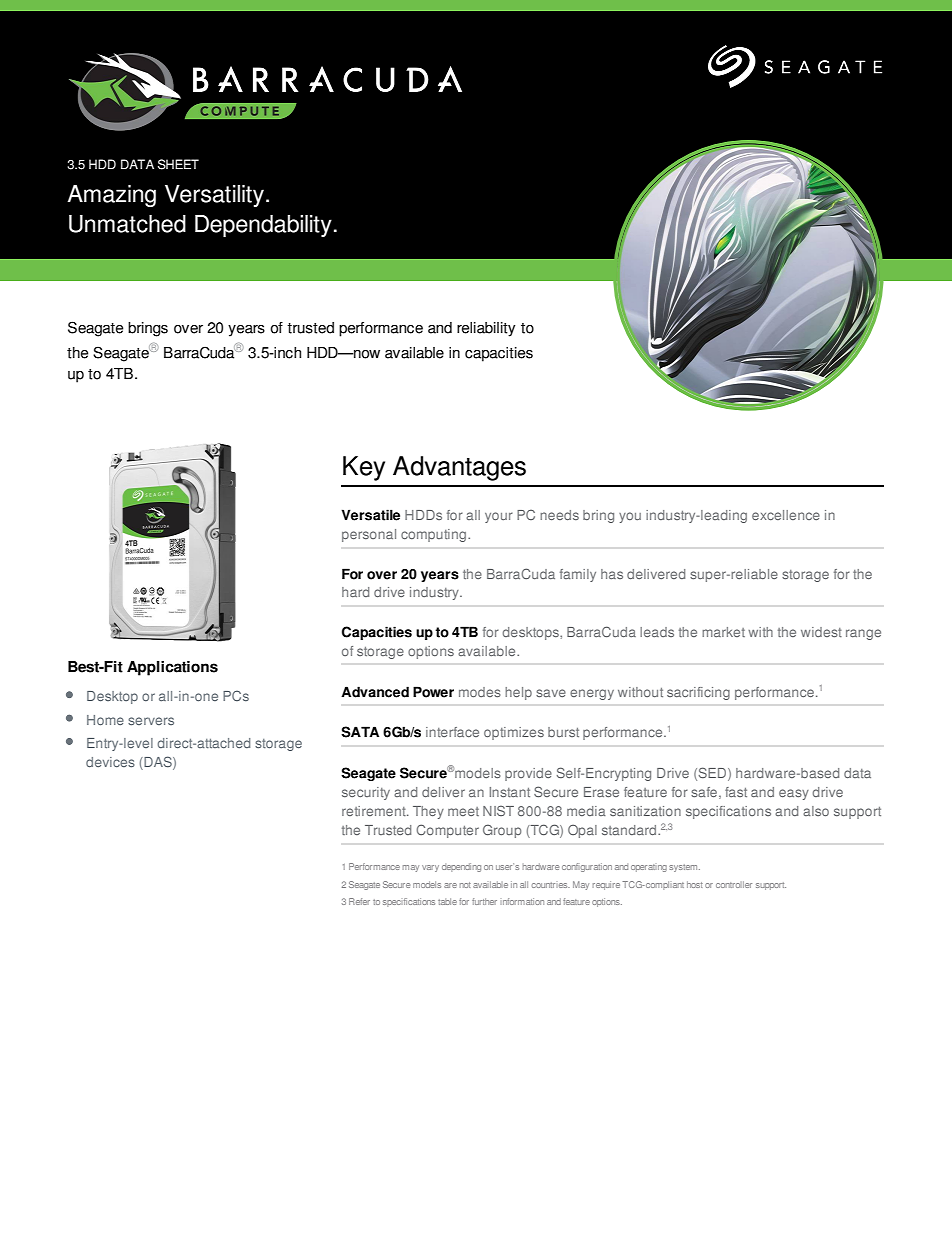  What do you see at coordinates (369, 535) in the page?
I see `personal` at bounding box center [369, 535].
